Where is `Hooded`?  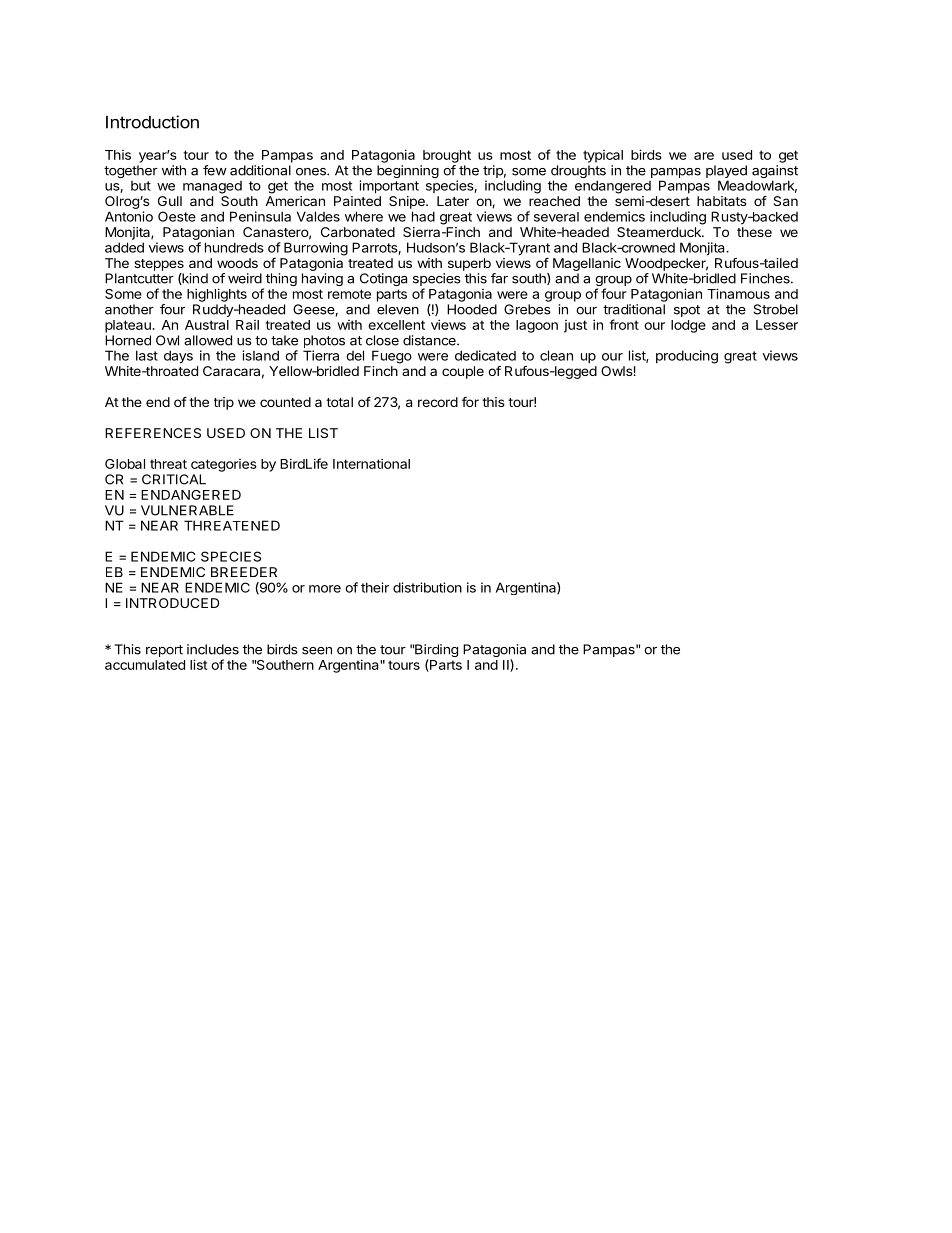 Hooded is located at coordinates (472, 309).
